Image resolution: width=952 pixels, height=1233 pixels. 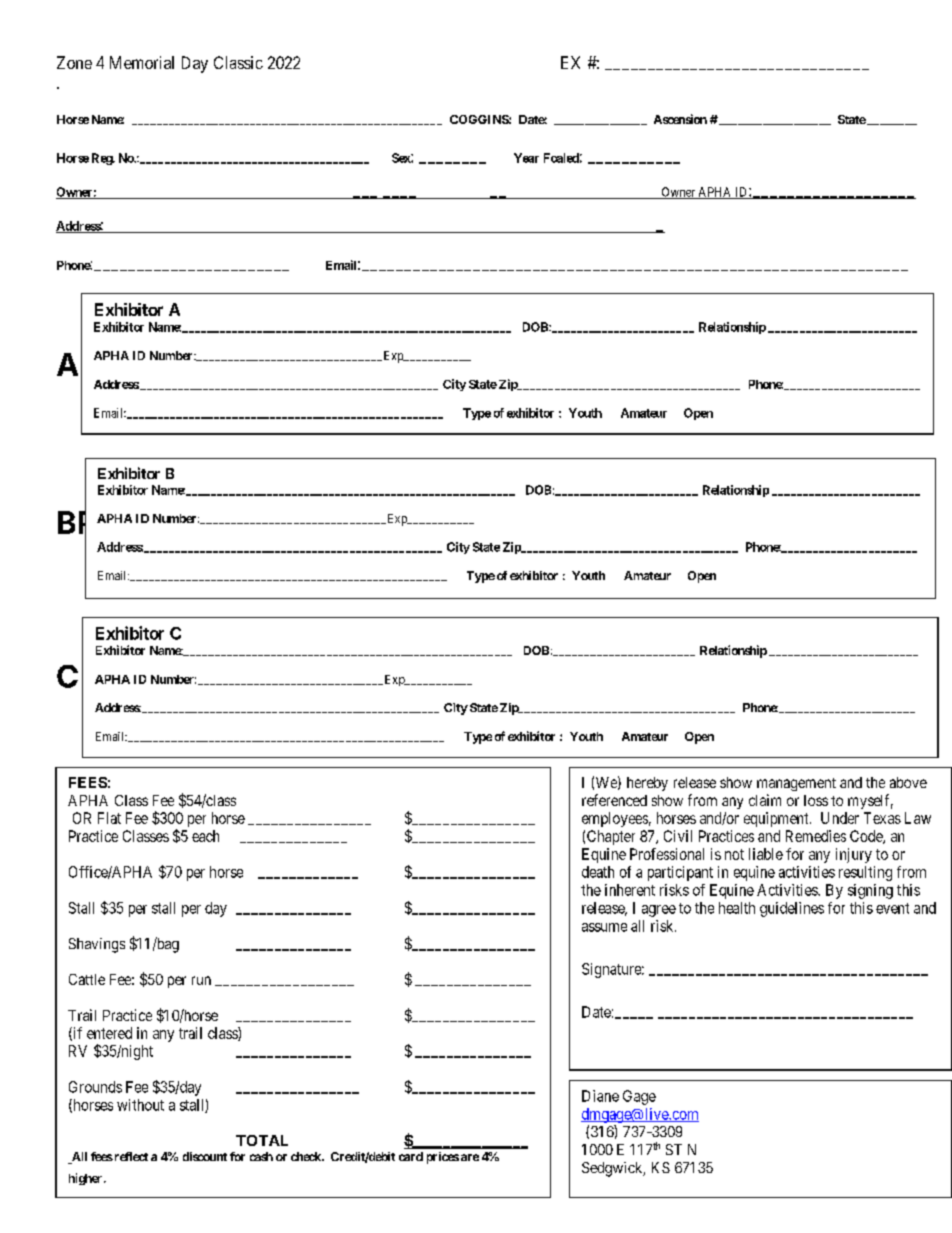 I want to click on Year, so click(x=526, y=158).
